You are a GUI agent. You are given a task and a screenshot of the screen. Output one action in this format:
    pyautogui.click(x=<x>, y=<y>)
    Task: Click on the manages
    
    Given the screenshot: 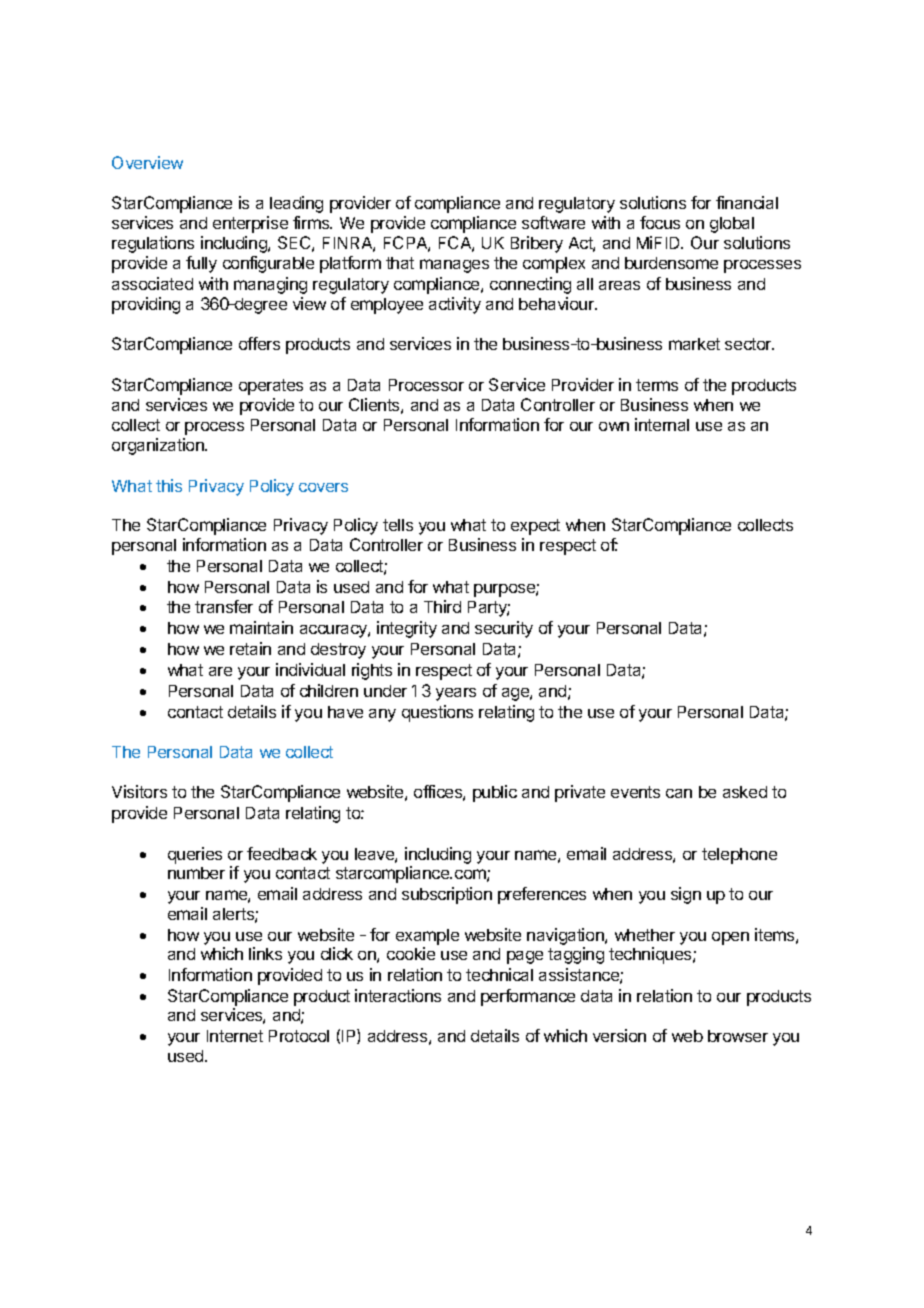 What is the action you would take?
    pyautogui.click(x=454, y=266)
